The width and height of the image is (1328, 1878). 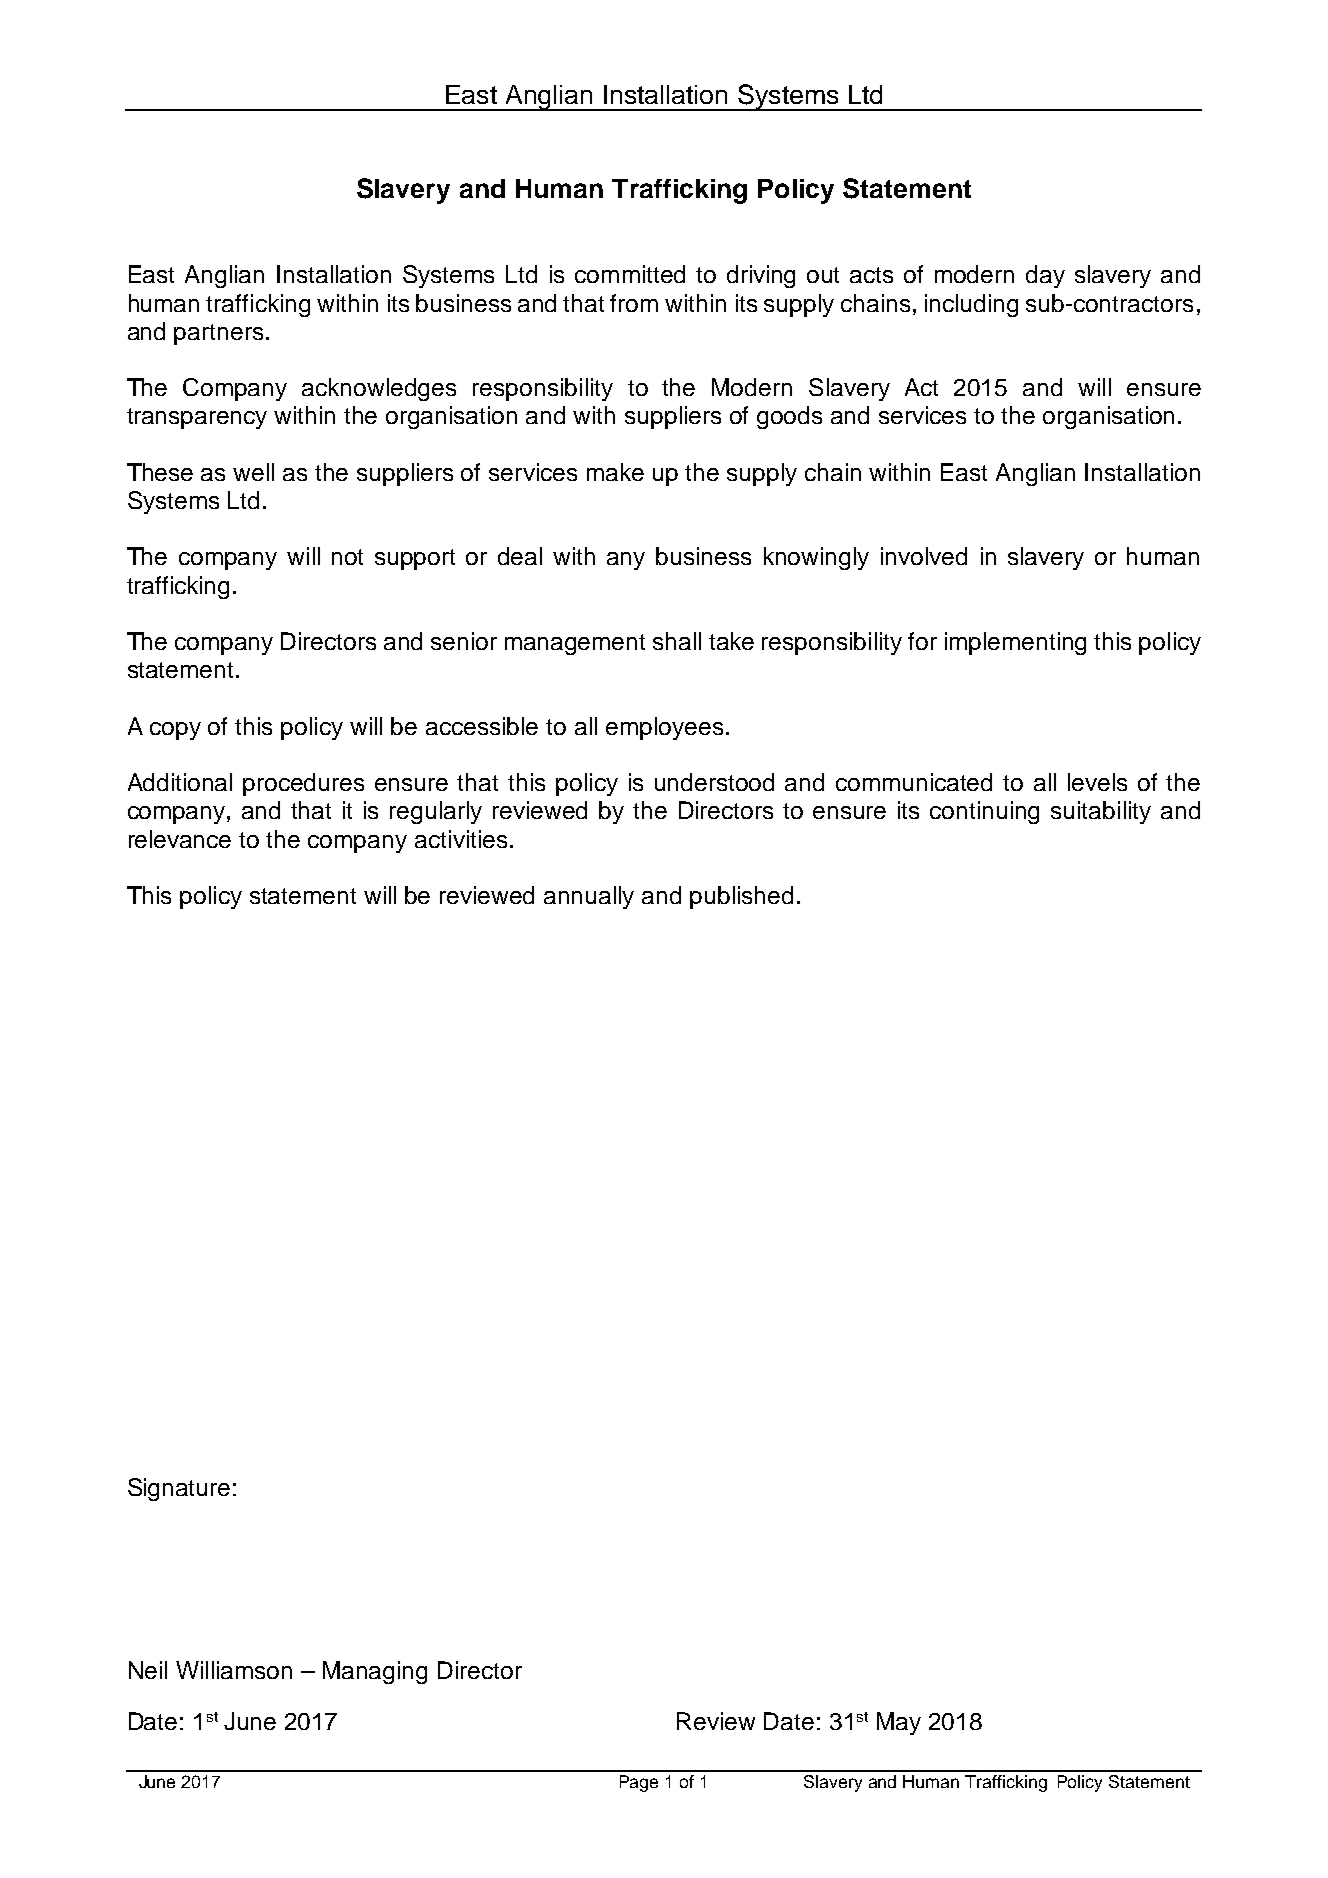 What do you see at coordinates (971, 305) in the image?
I see `including` at bounding box center [971, 305].
